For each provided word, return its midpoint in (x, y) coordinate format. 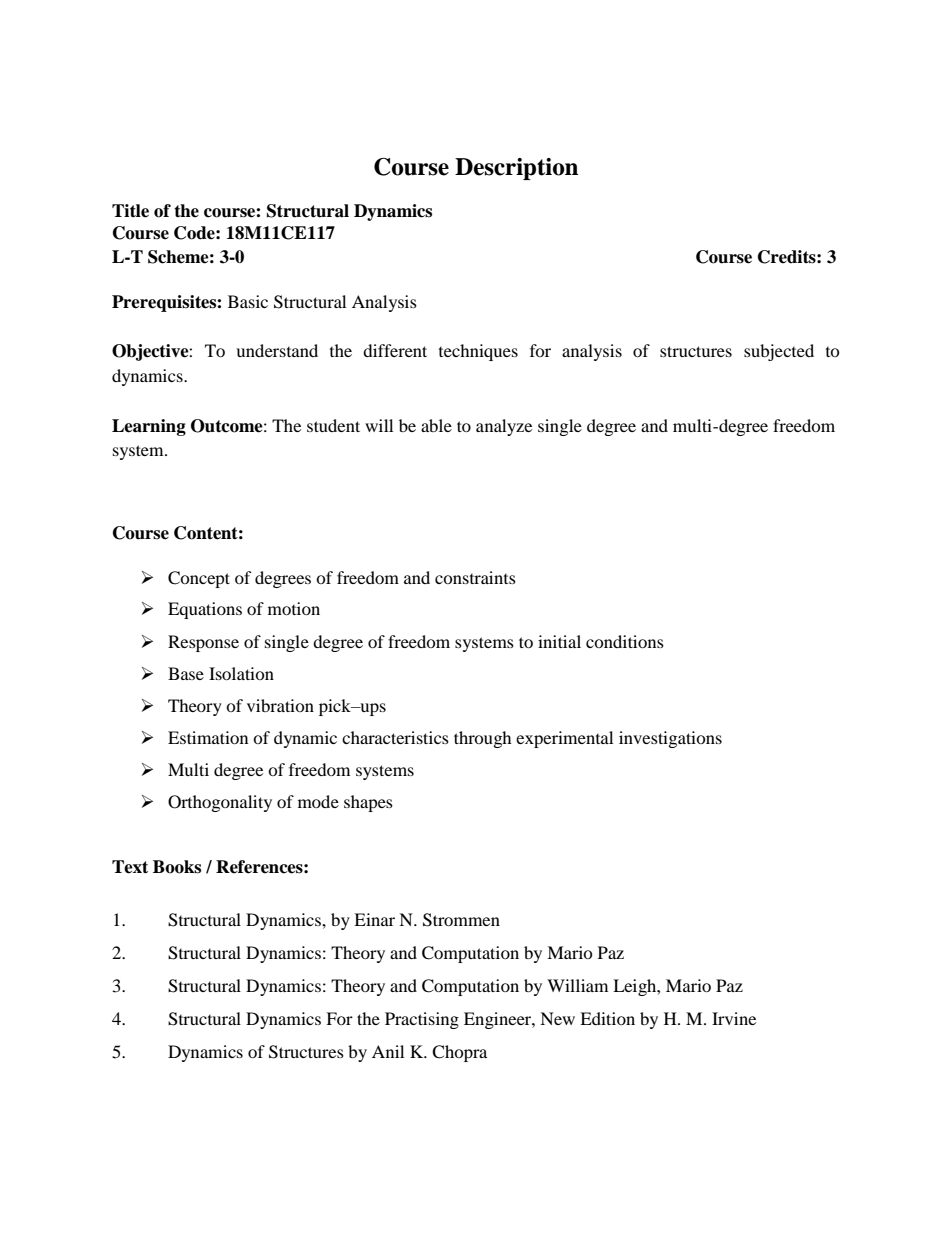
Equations (205, 610)
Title (130, 211)
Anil (388, 1051)
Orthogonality (220, 803)
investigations (670, 739)
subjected (779, 352)
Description (516, 169)
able (436, 425)
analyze (504, 427)
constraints (475, 577)
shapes (368, 803)
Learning (149, 427)
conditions (625, 641)
